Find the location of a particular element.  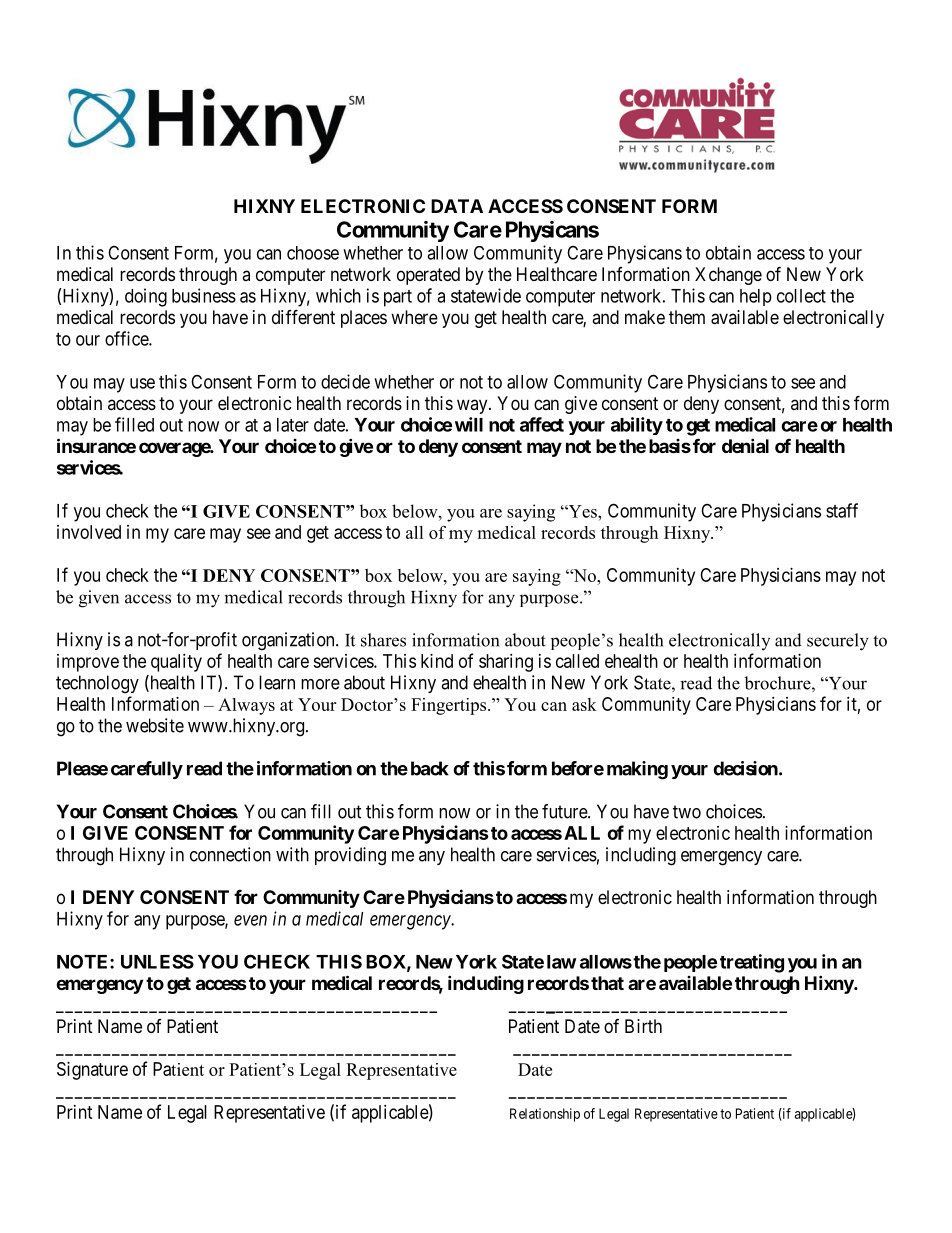

involved is located at coordinates (89, 532).
